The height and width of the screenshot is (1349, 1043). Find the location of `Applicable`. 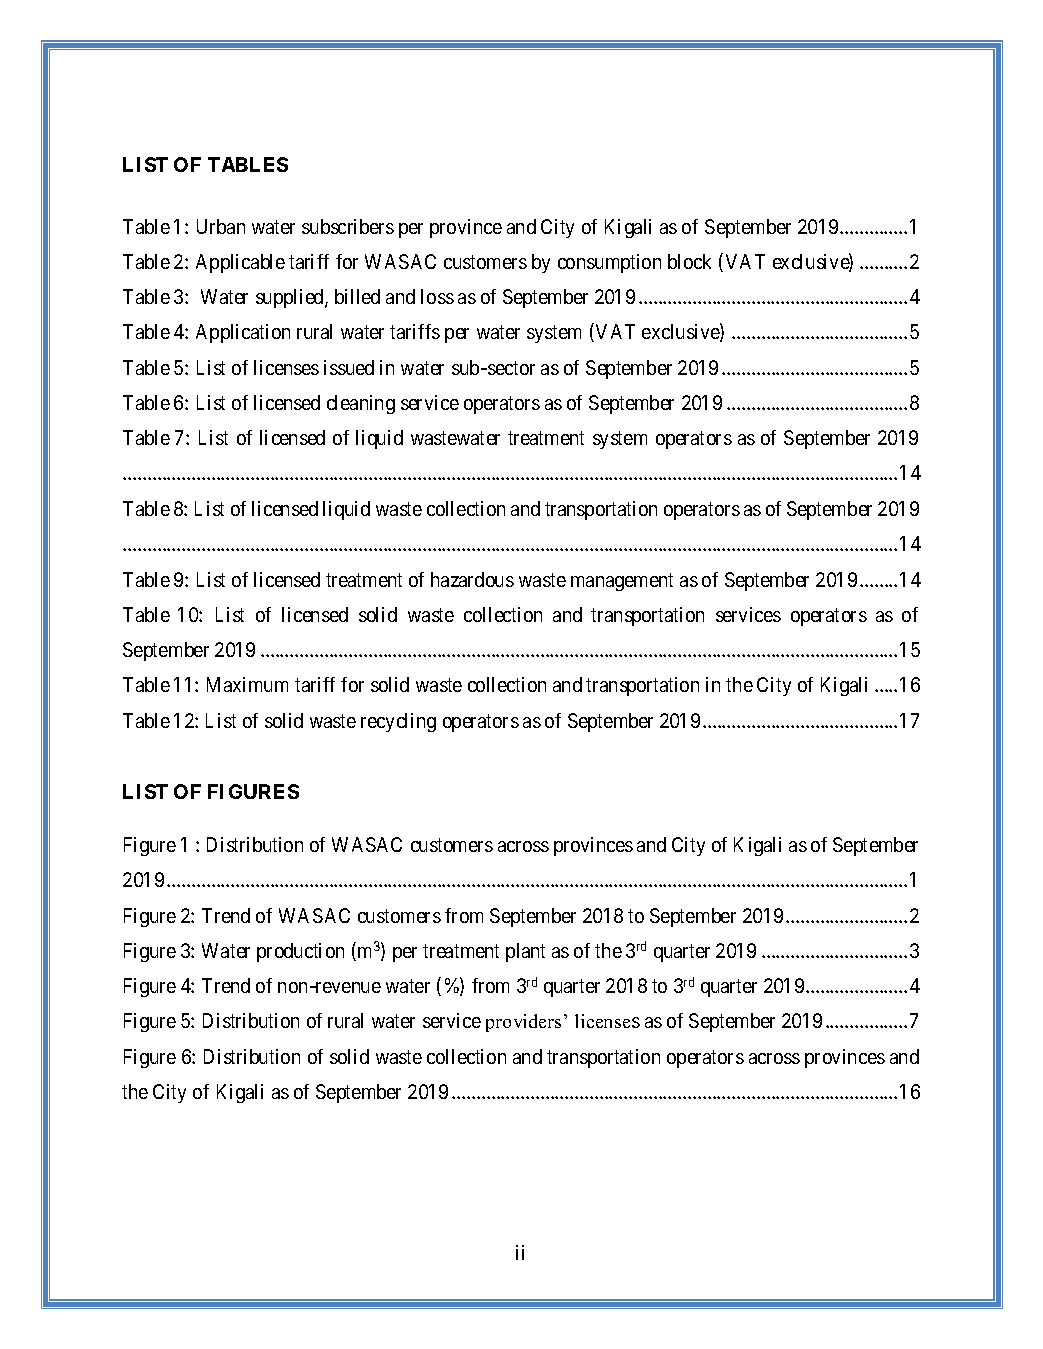

Applicable is located at coordinates (240, 263).
